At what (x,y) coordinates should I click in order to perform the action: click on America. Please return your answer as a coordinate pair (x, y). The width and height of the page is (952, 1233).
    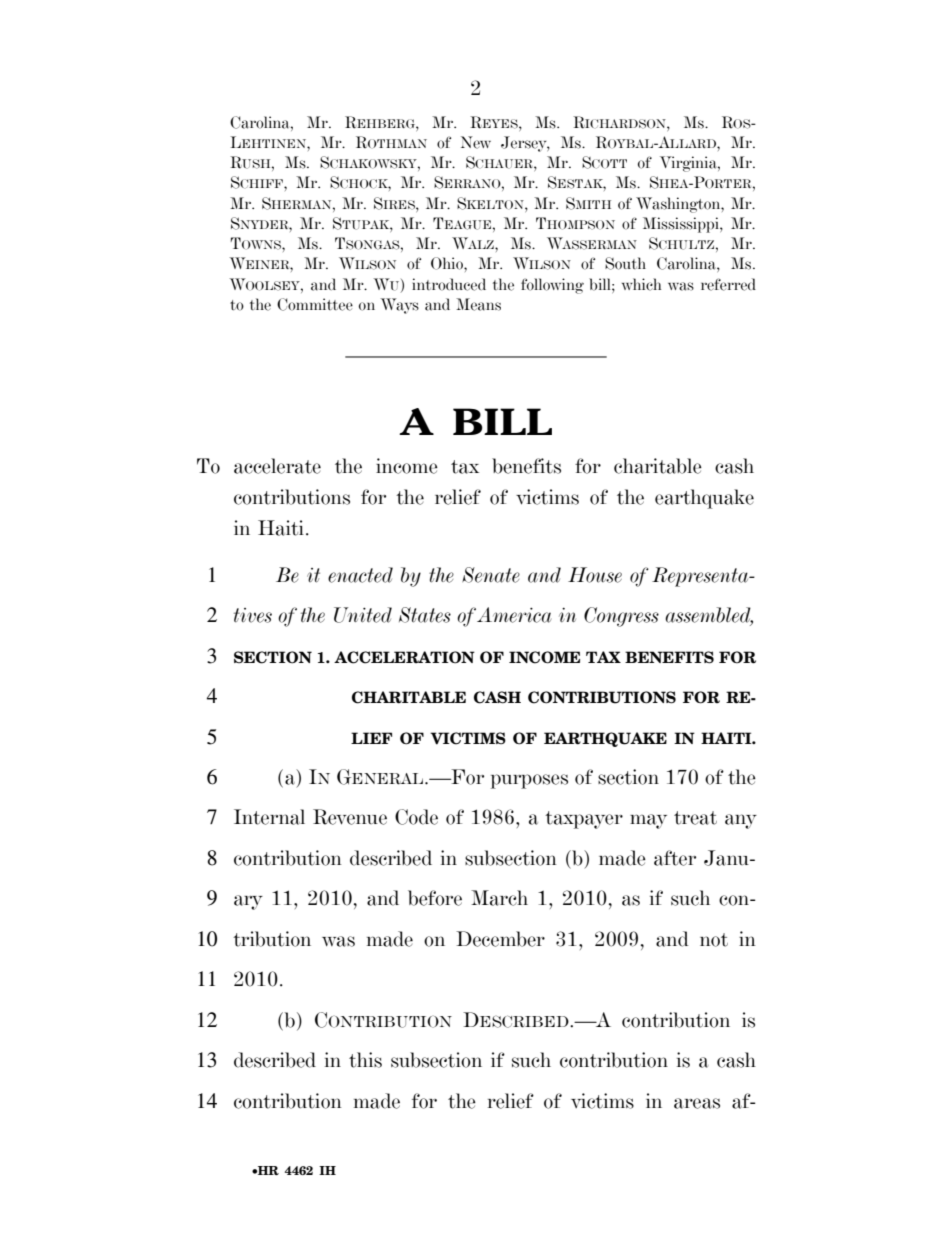
    Looking at the image, I should click on (514, 615).
